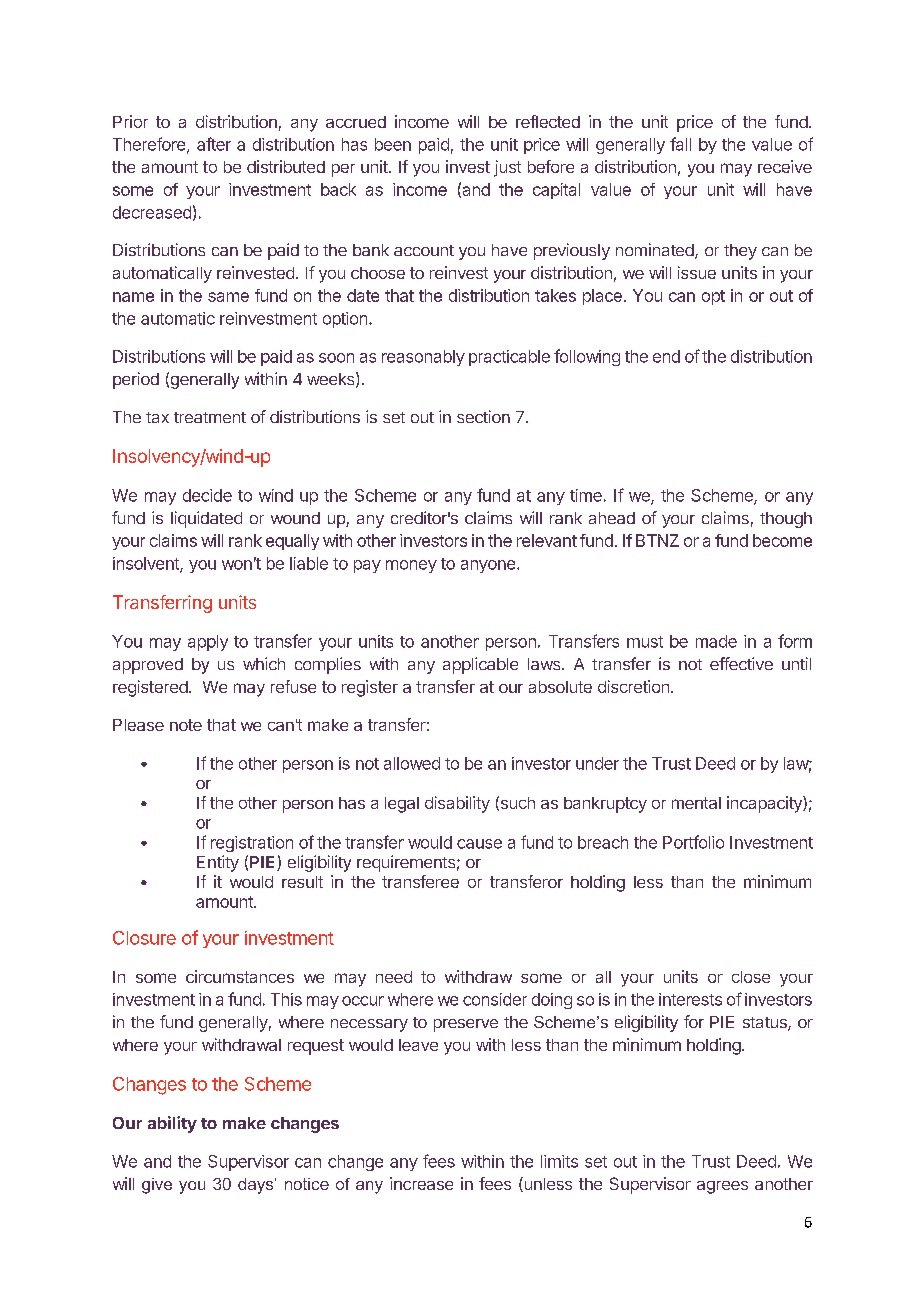  Describe the element at coordinates (716, 641) in the screenshot. I see `made` at that location.
